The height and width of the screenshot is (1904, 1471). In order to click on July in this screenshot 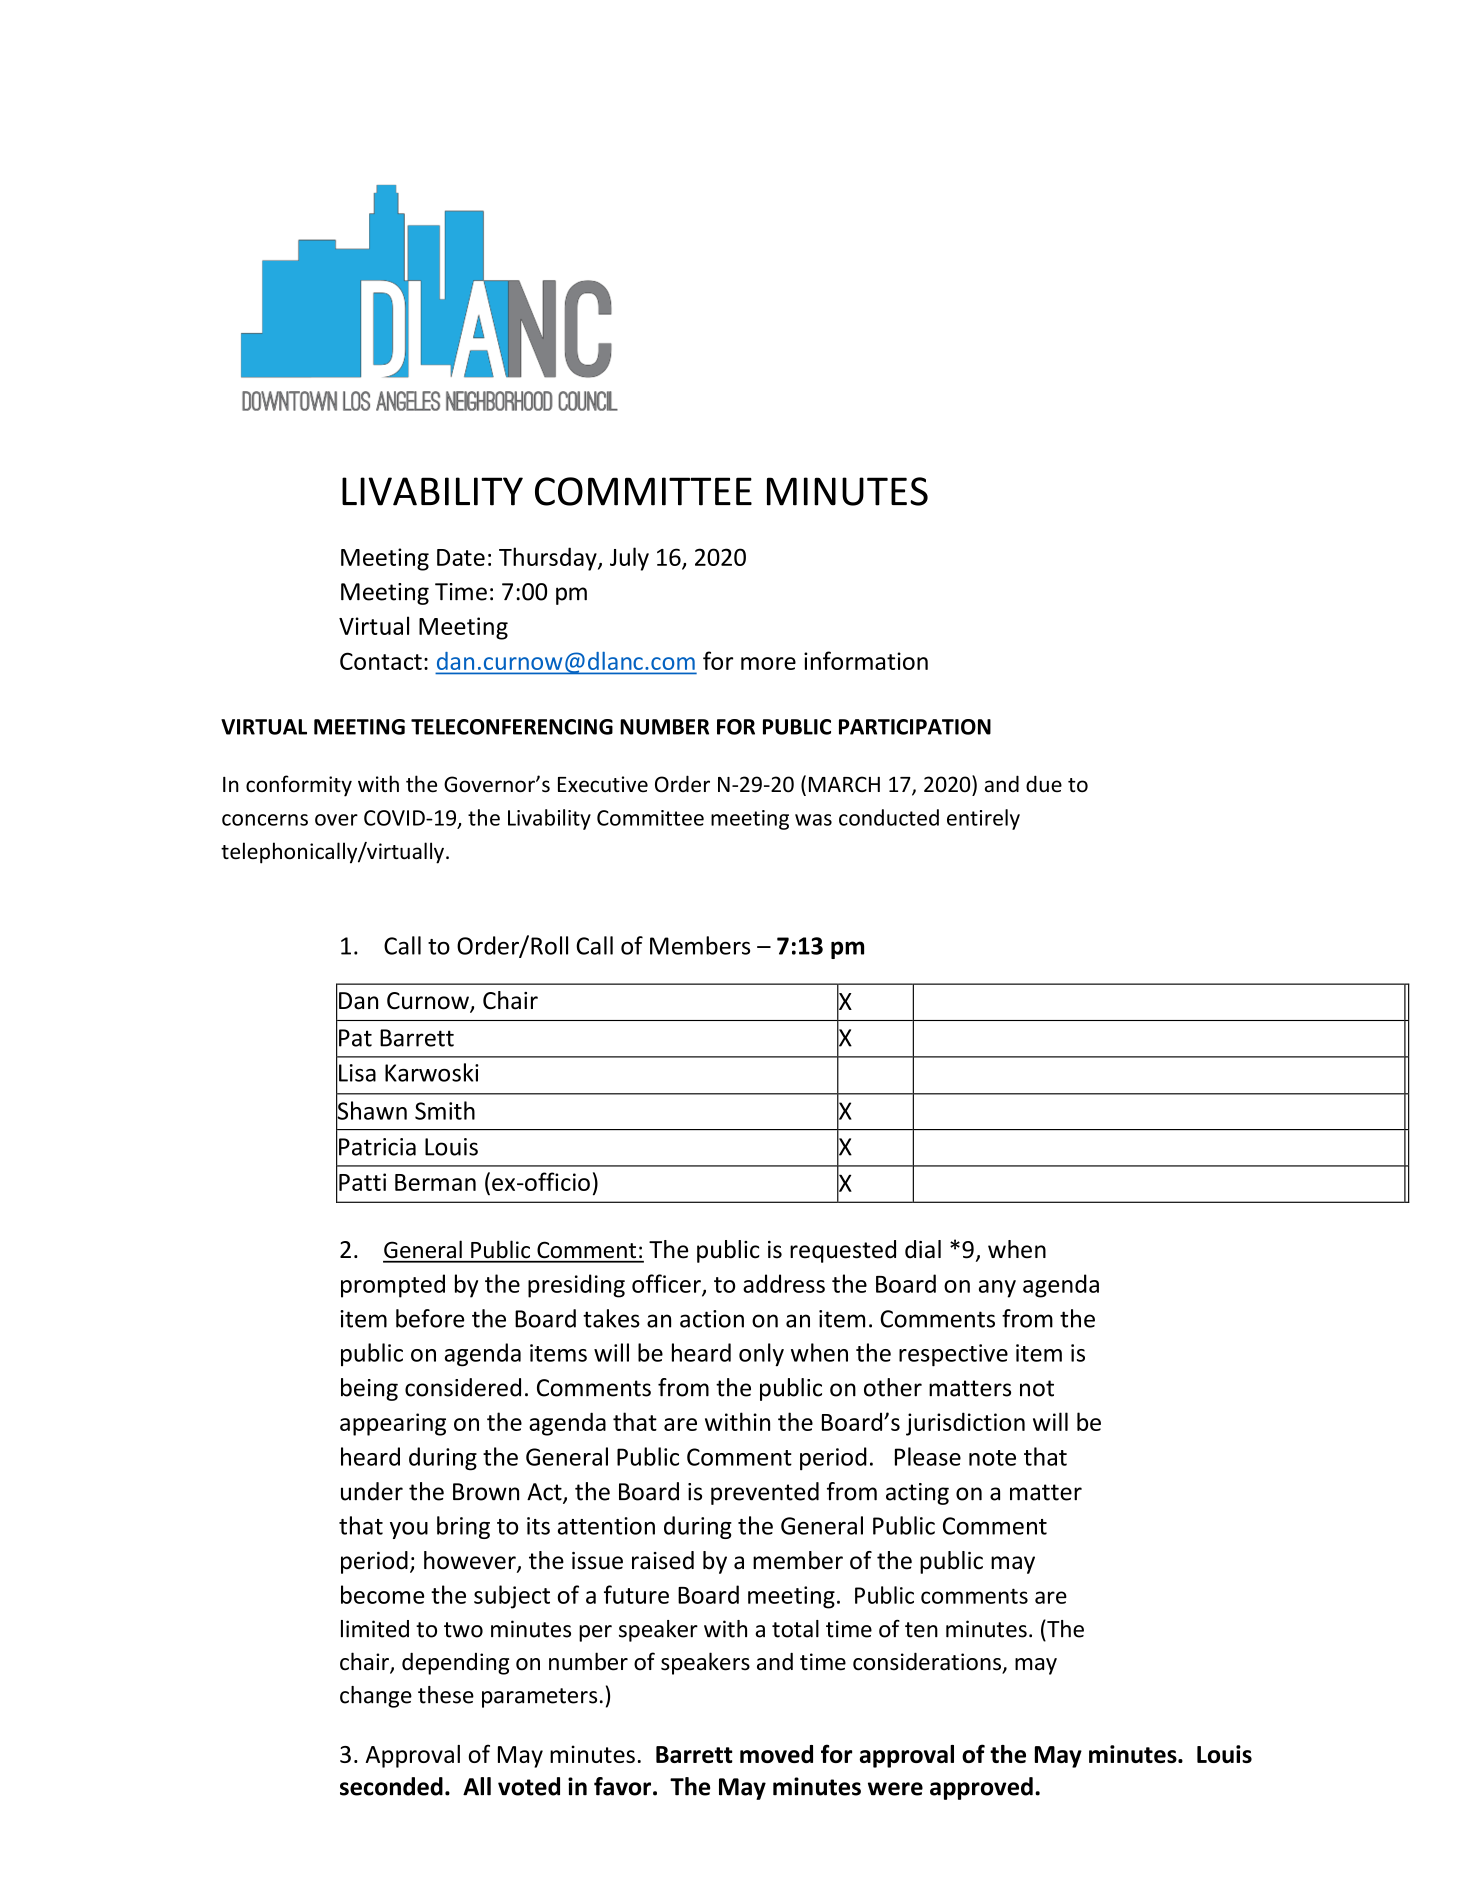, I will do `click(629, 559)`.
